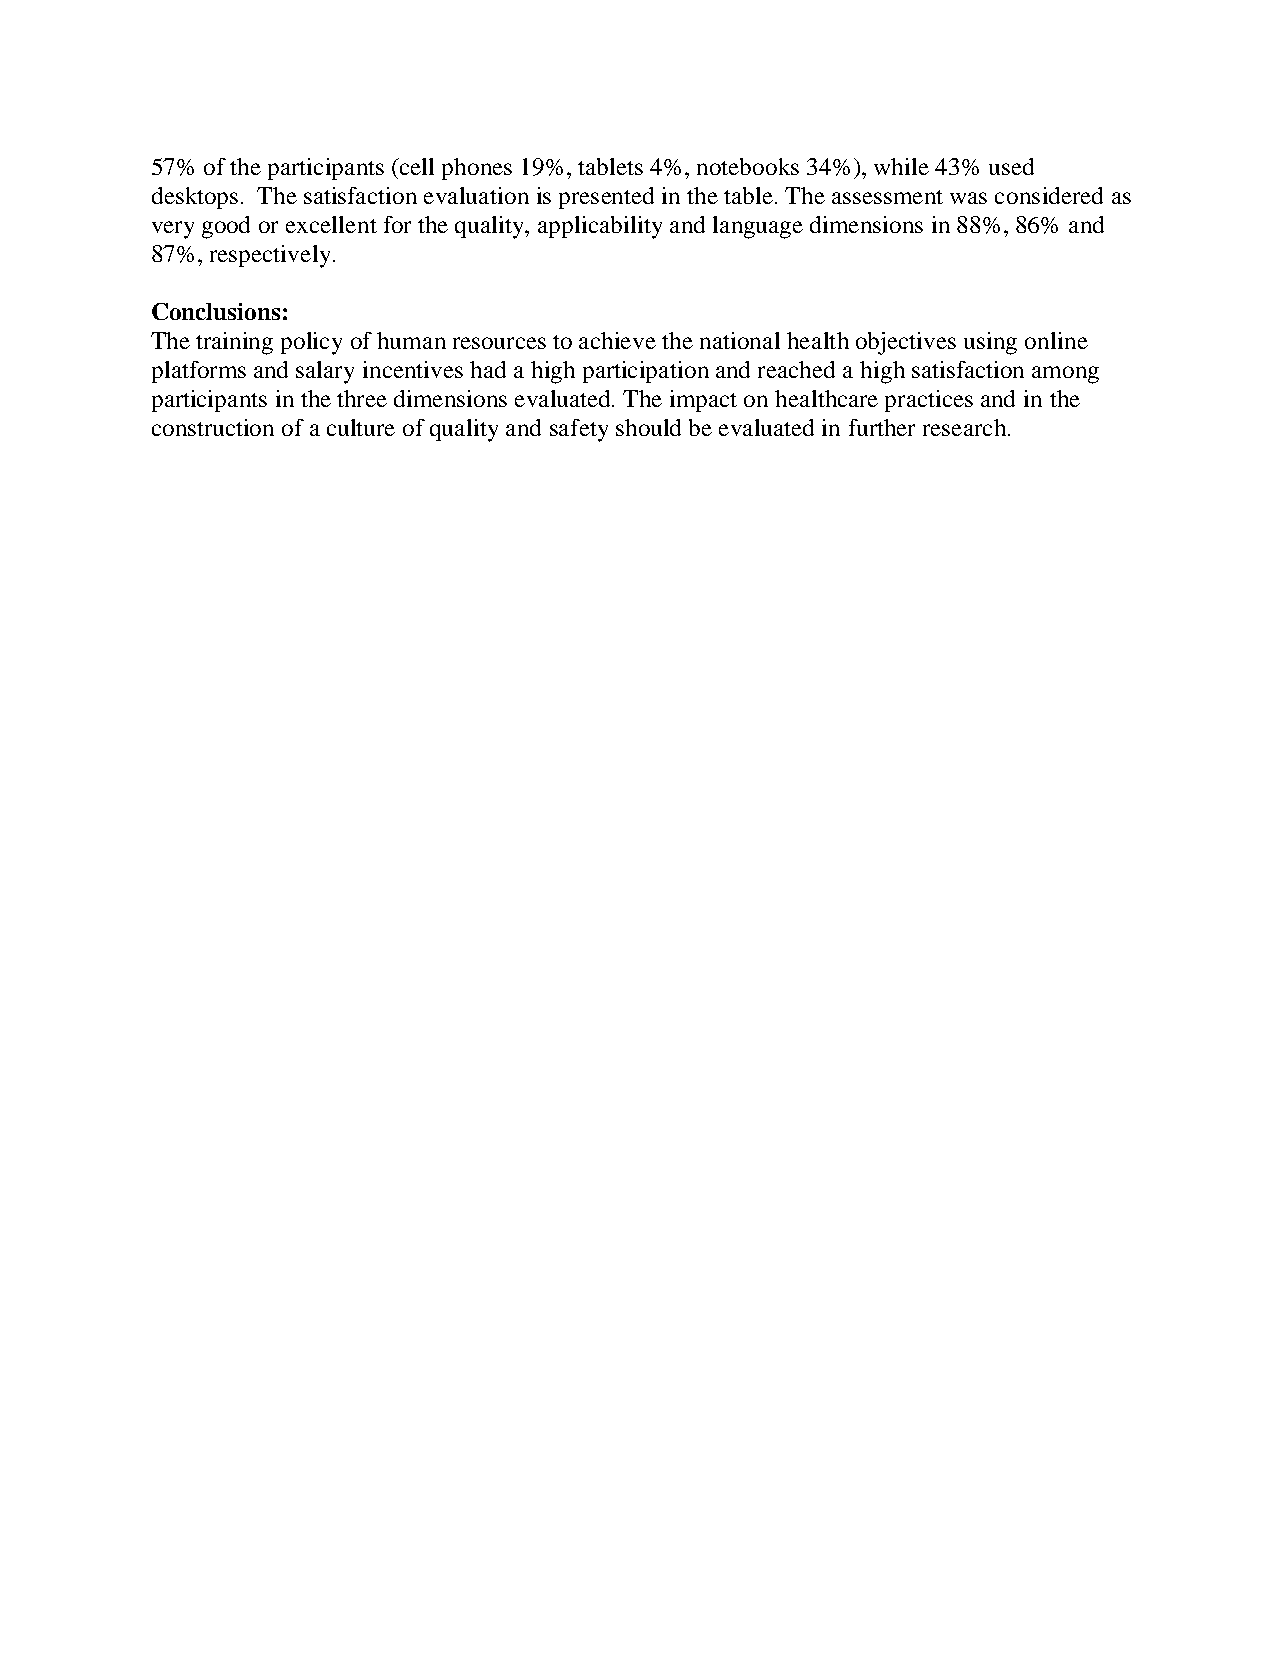 The width and height of the page is (1285, 1663). Describe the element at coordinates (1011, 166) in the page. I see `used` at that location.
